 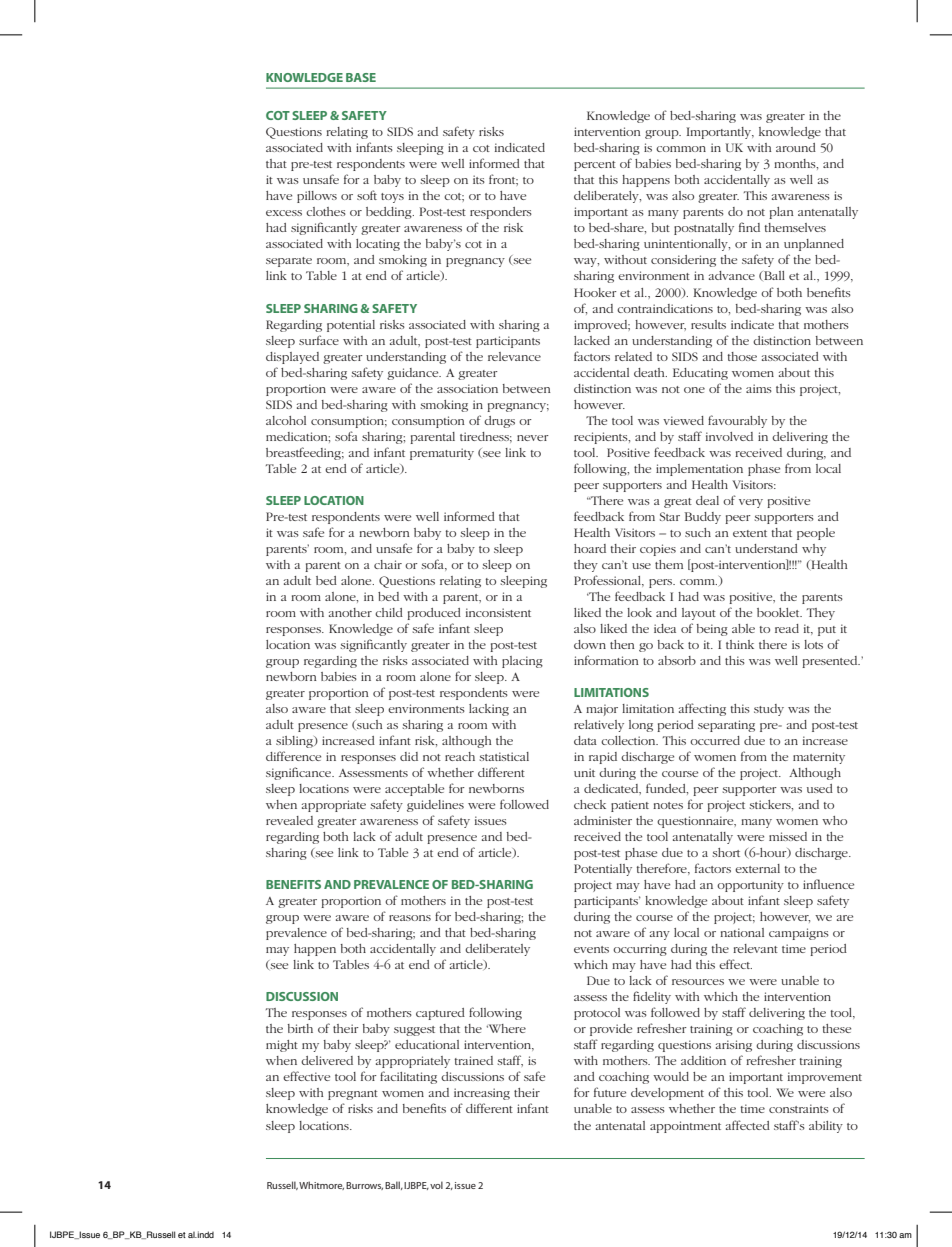 I want to click on read, so click(x=787, y=628).
